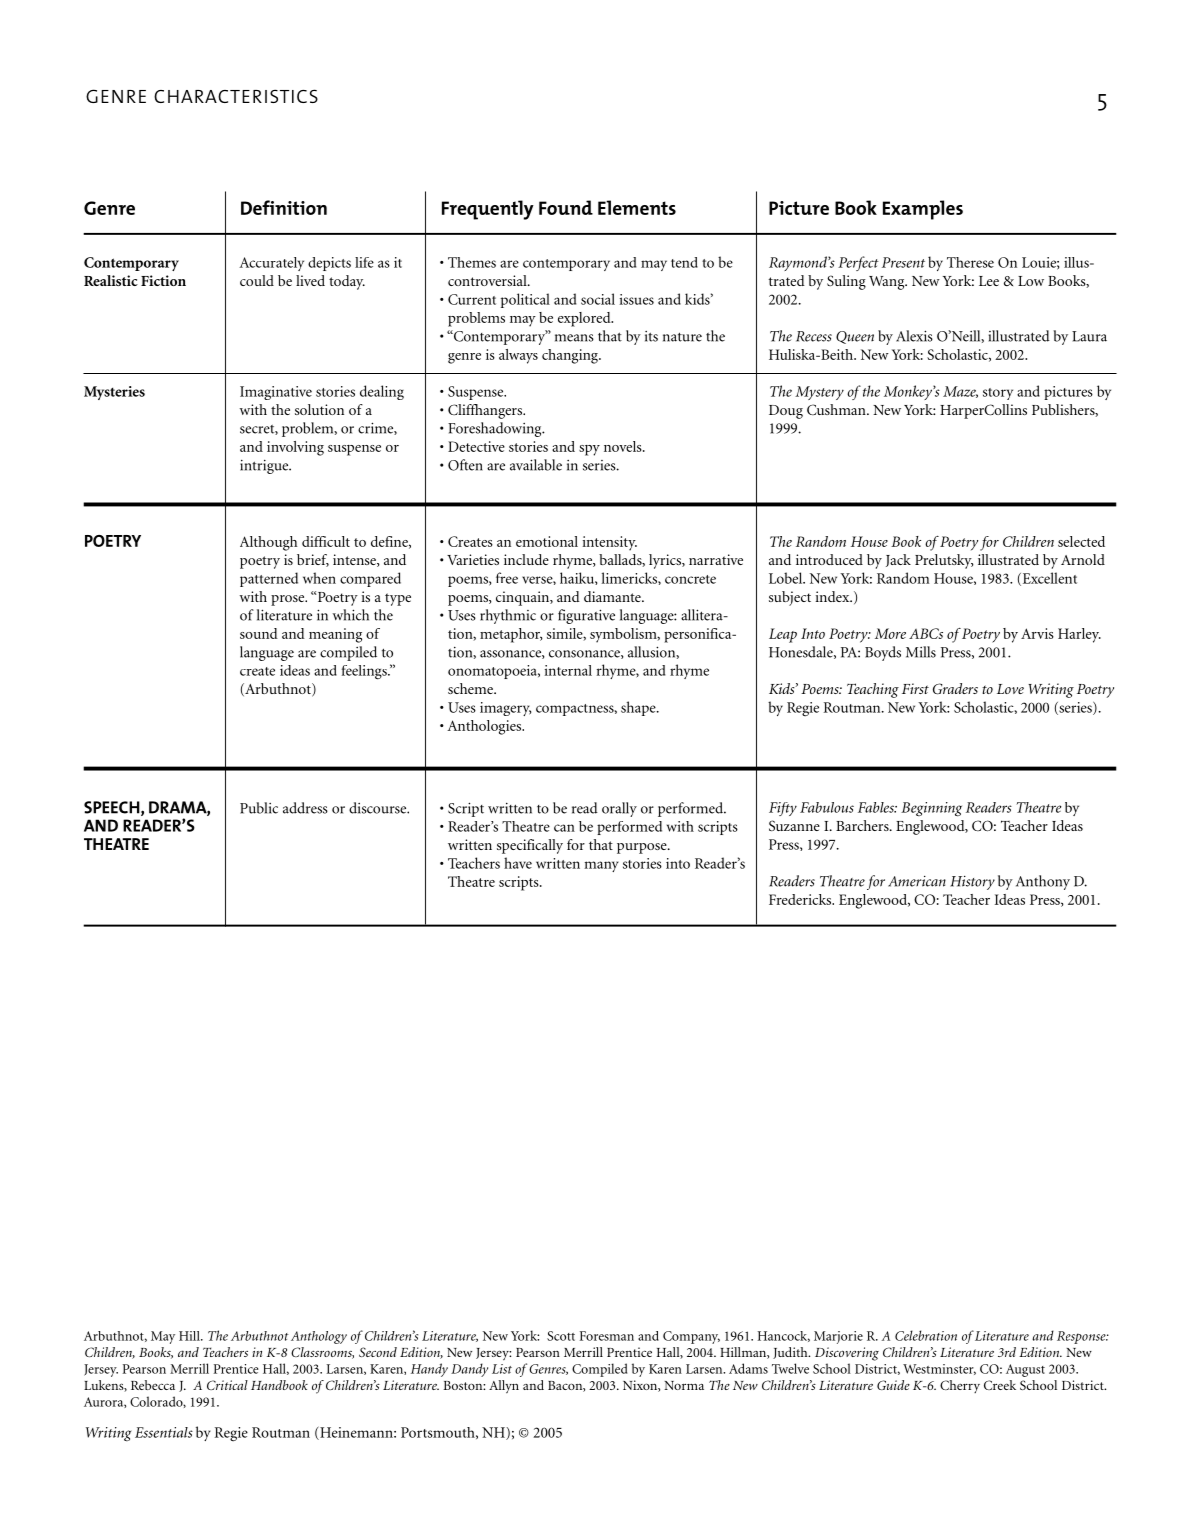 Image resolution: width=1186 pixels, height=1535 pixels. I want to click on Elements, so click(637, 207).
